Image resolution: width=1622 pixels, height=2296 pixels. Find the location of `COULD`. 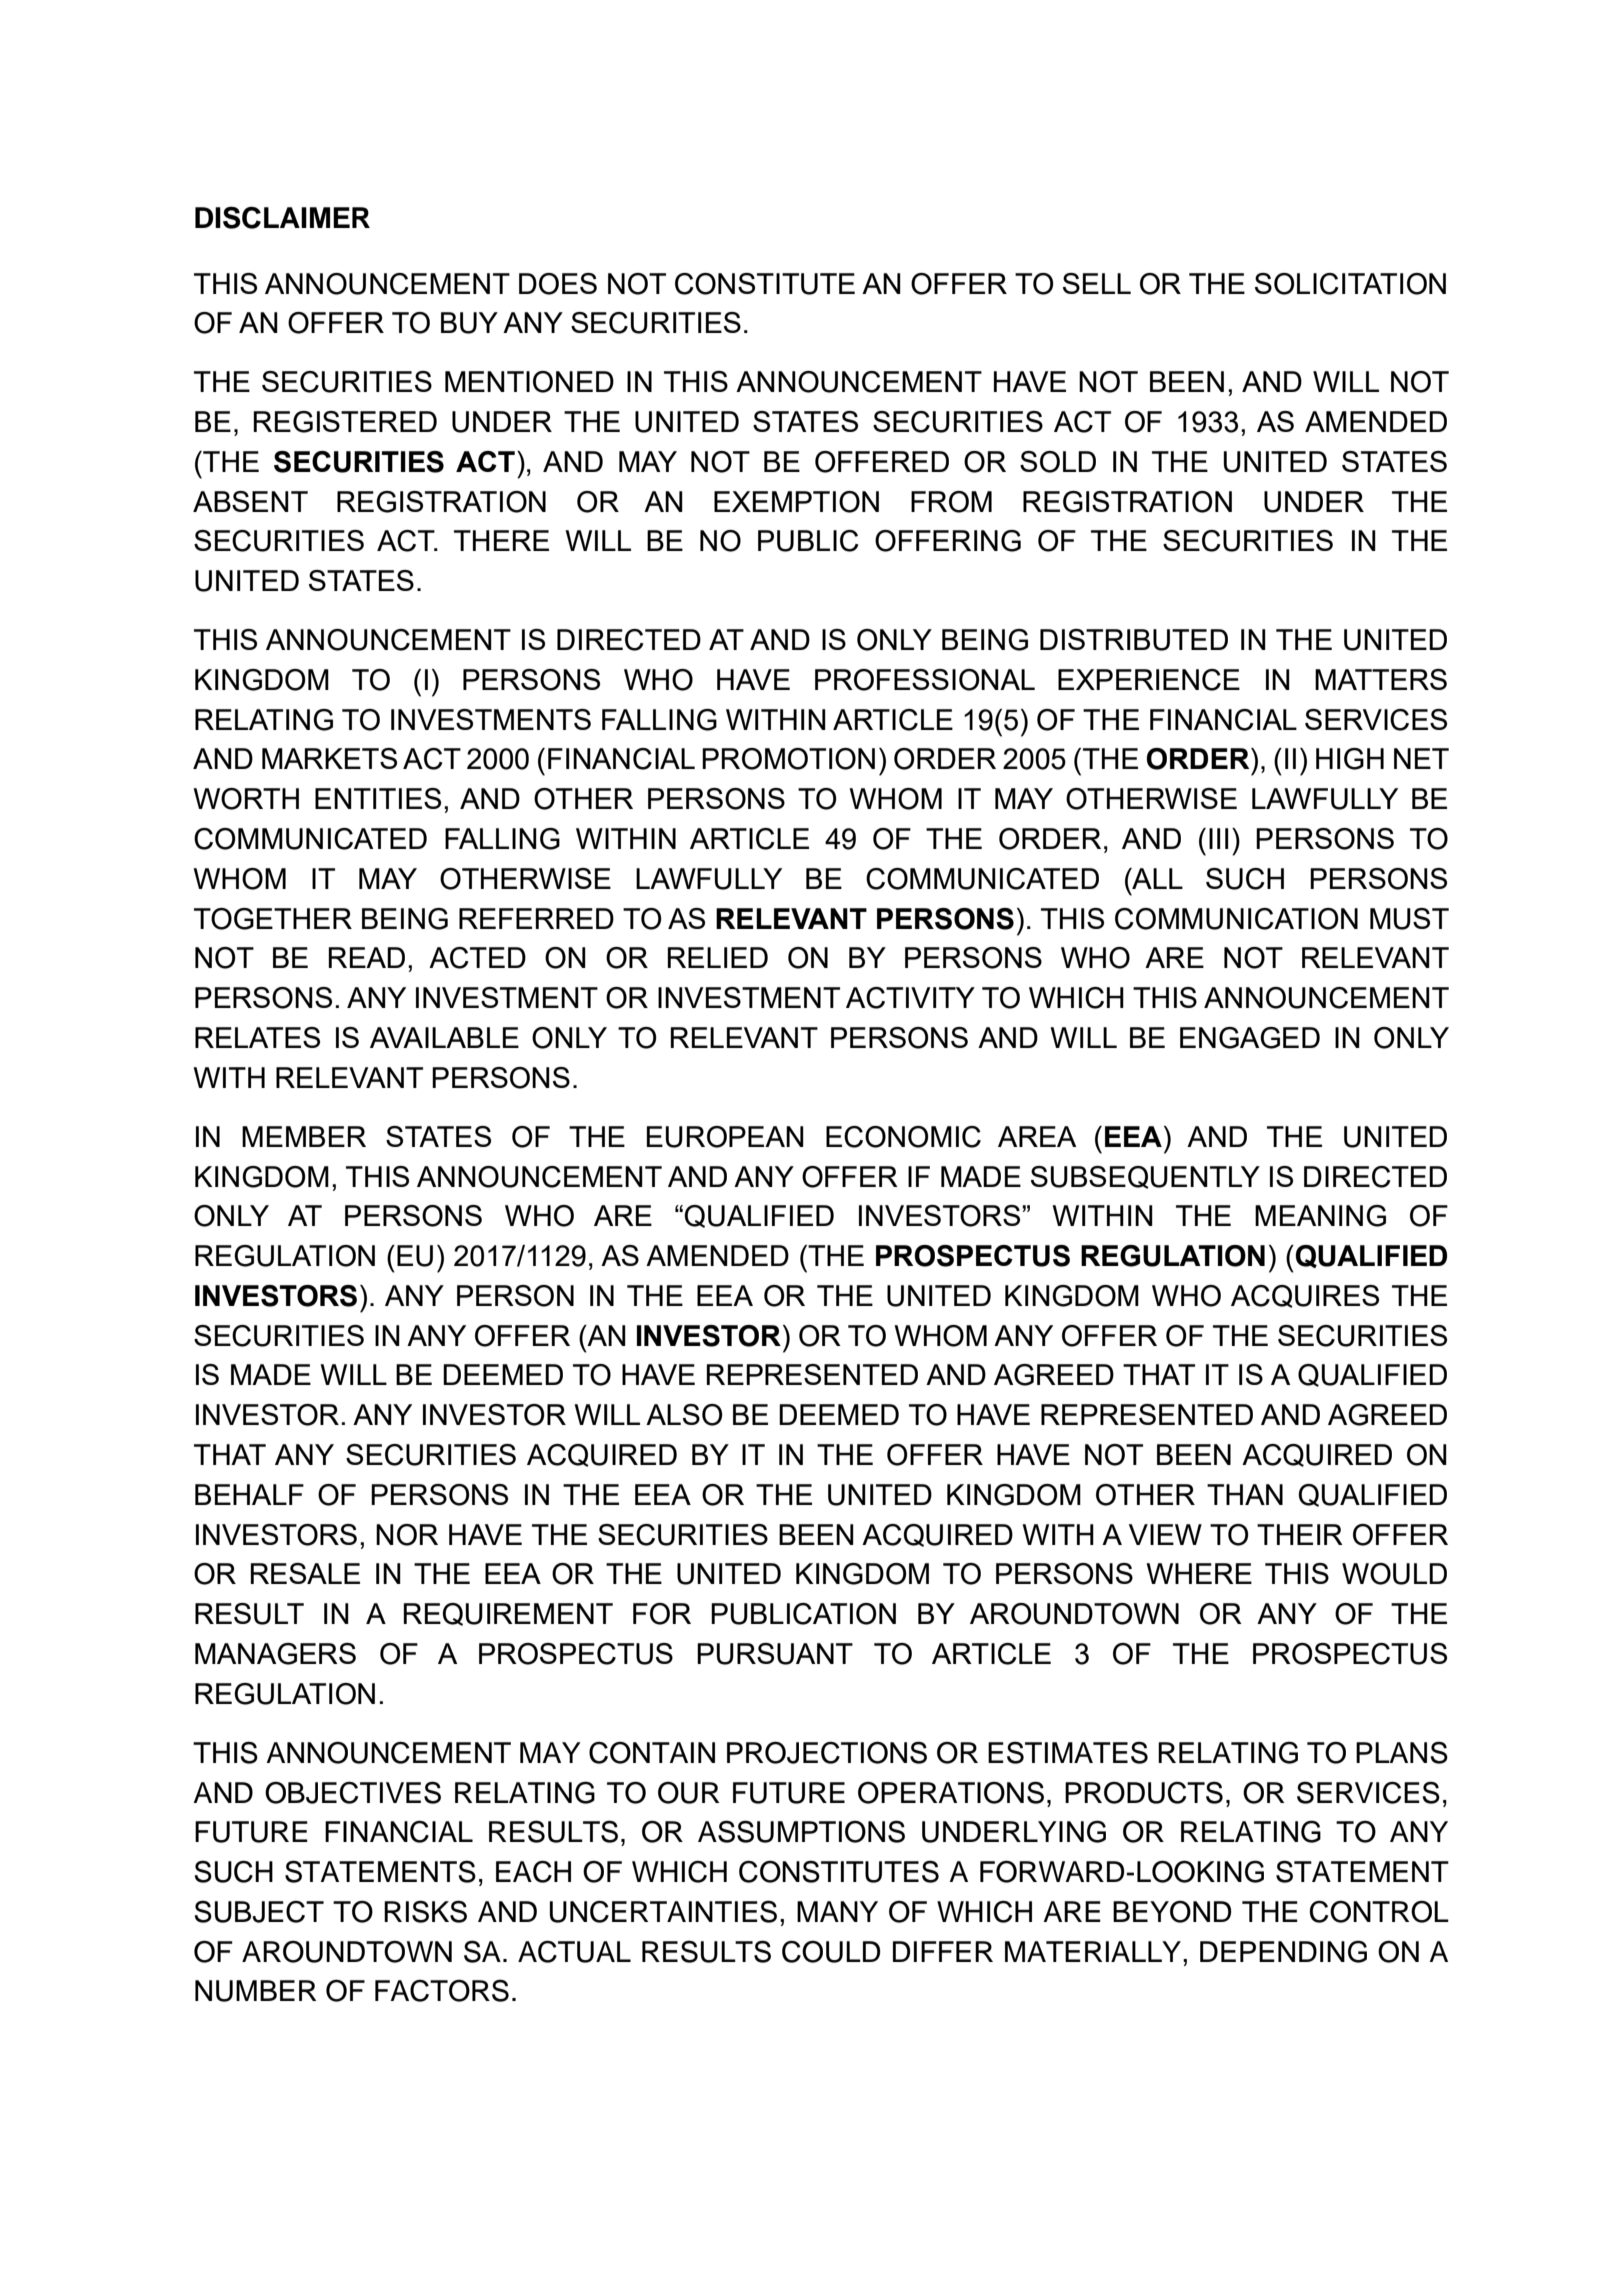

COULD is located at coordinates (831, 1951).
